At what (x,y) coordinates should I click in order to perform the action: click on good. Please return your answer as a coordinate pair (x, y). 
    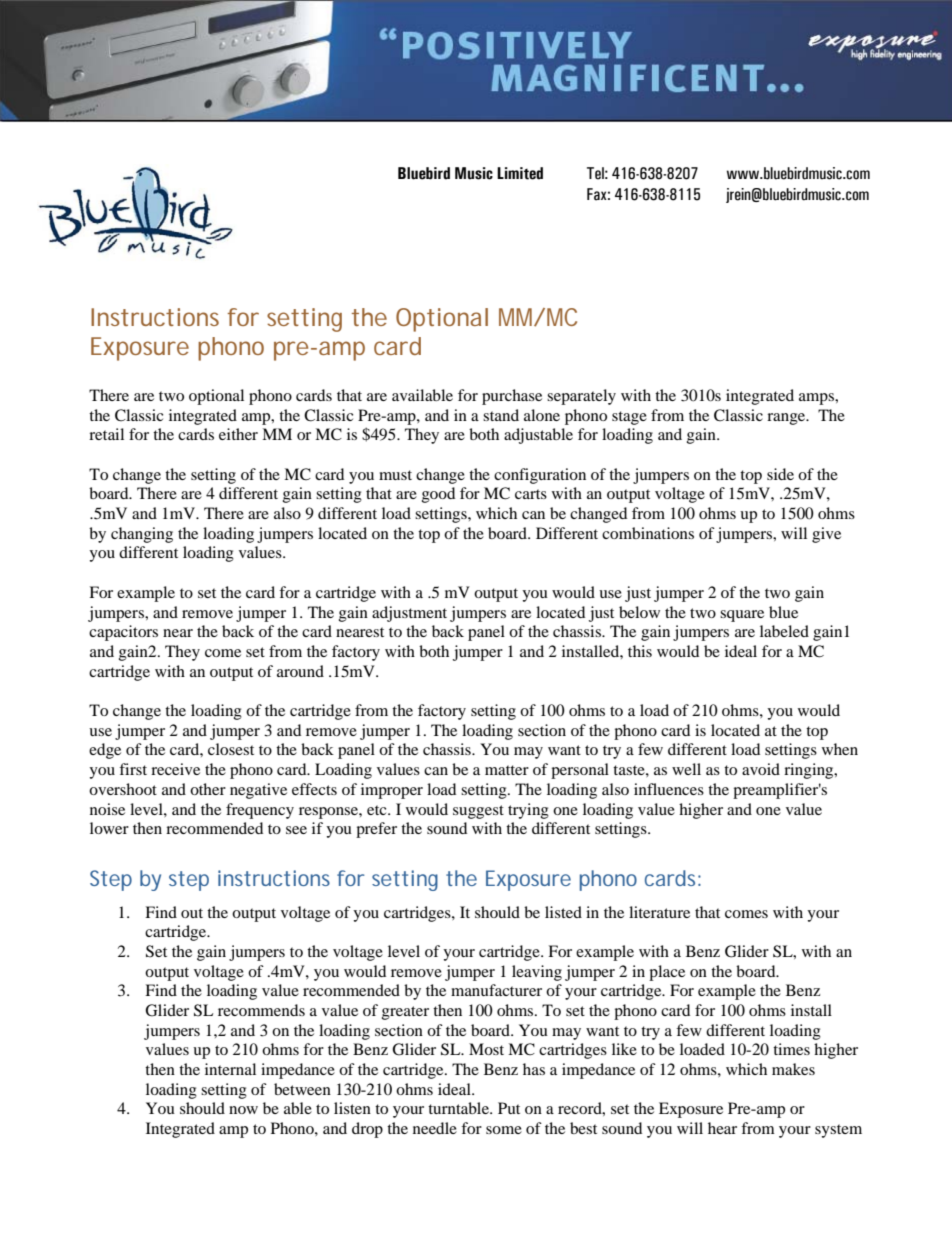
    Looking at the image, I should click on (438, 495).
